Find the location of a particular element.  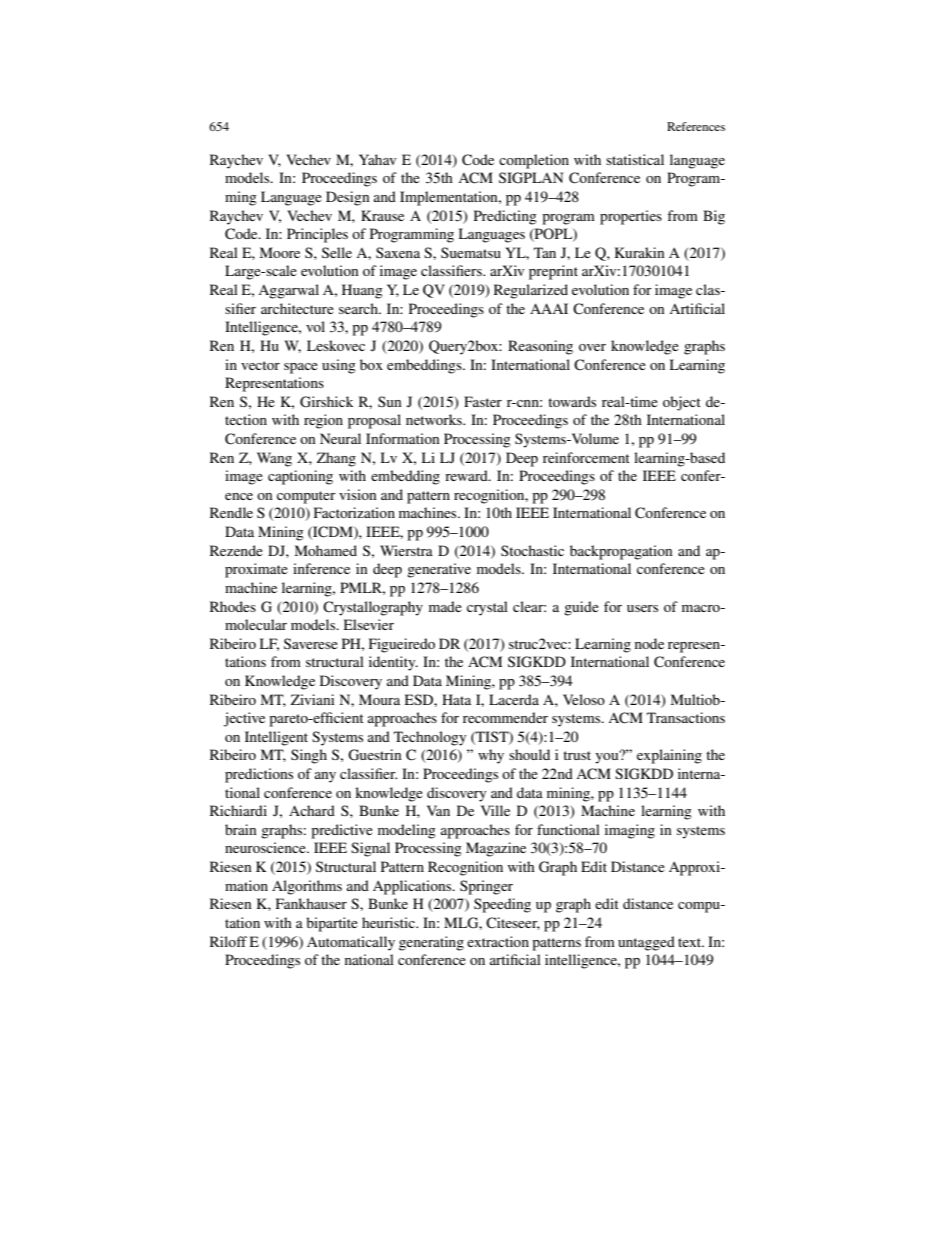

Design is located at coordinates (348, 198).
